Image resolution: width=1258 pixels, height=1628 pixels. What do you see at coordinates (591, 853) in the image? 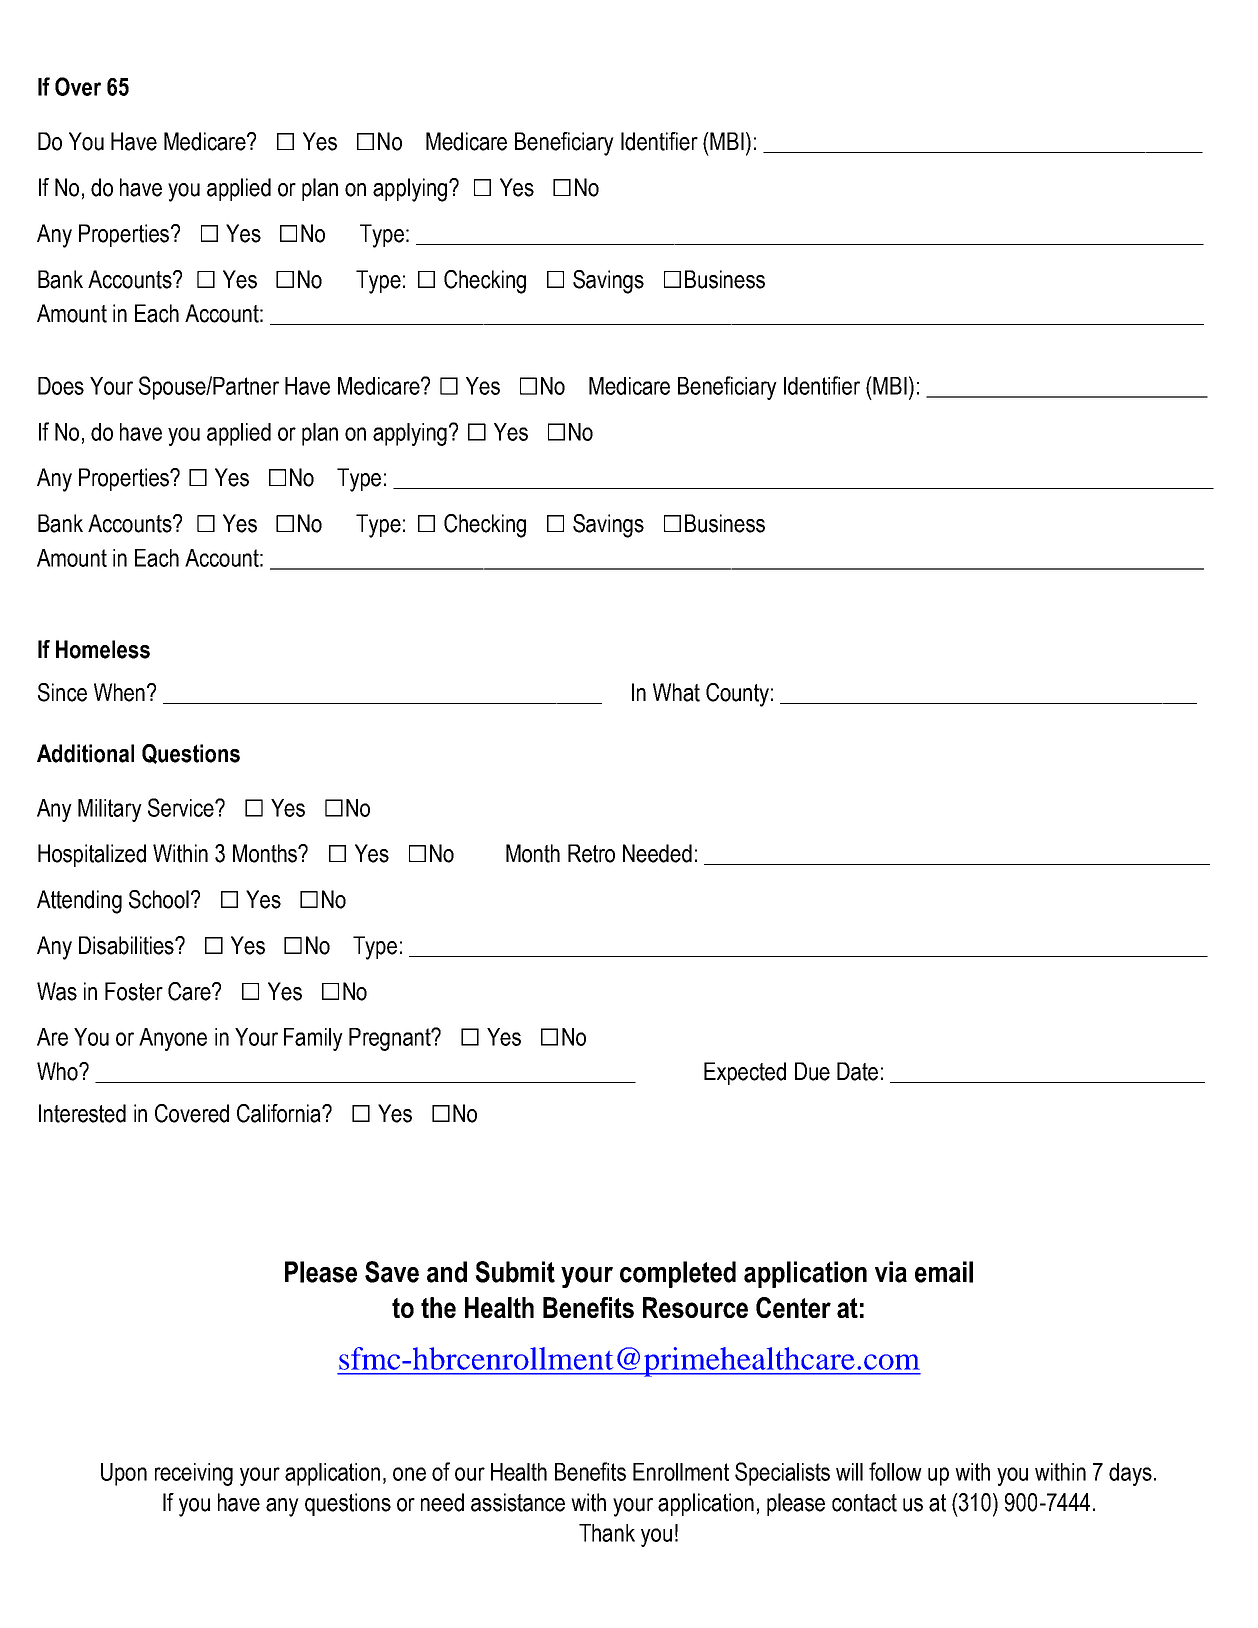
I see `Retro` at bounding box center [591, 853].
